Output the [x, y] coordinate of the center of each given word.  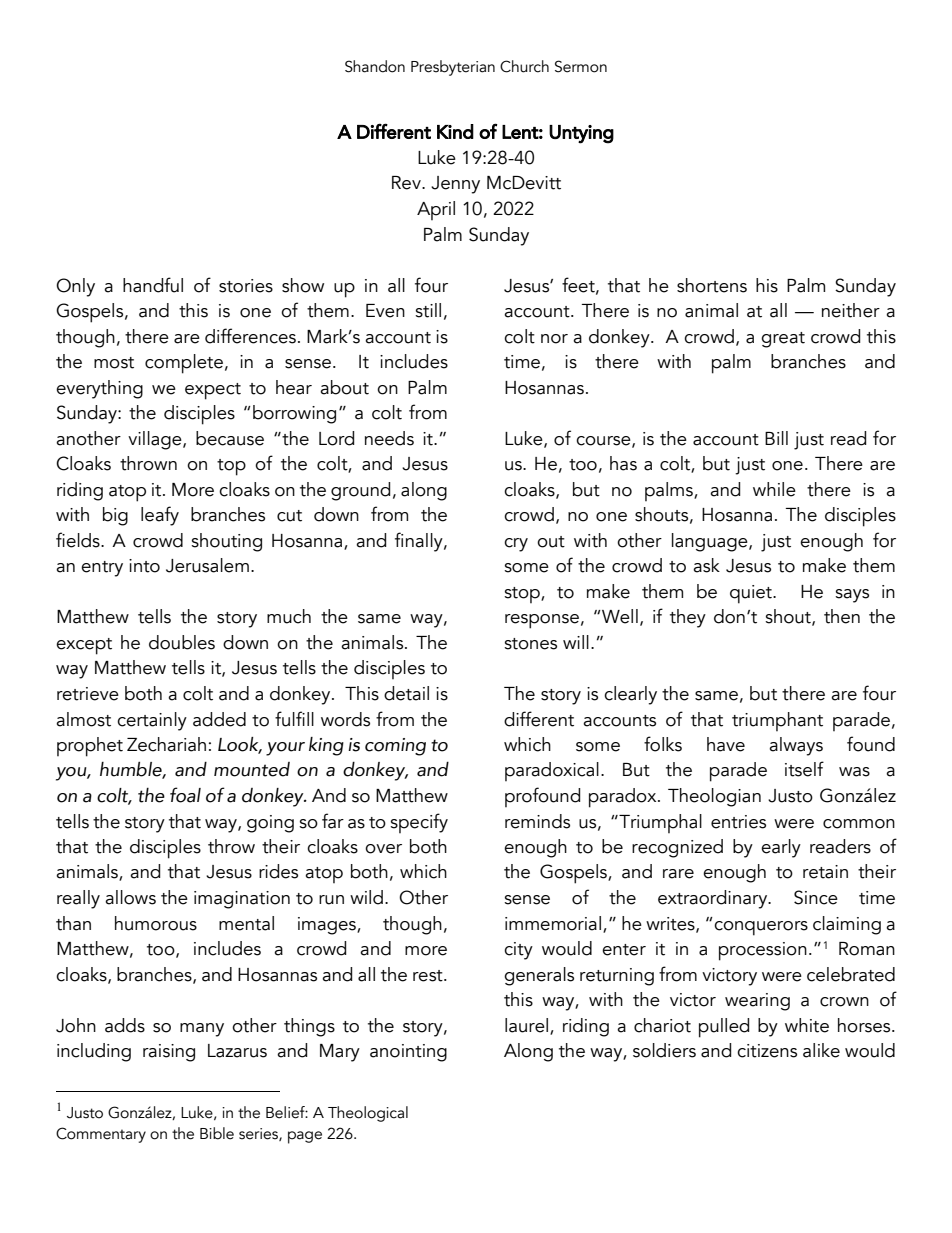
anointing [408, 1053]
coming [395, 747]
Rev [407, 183]
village [156, 440]
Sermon [581, 66]
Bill [776, 438]
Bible [217, 1133]
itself [804, 769]
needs [389, 438]
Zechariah [166, 744]
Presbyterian [453, 68]
